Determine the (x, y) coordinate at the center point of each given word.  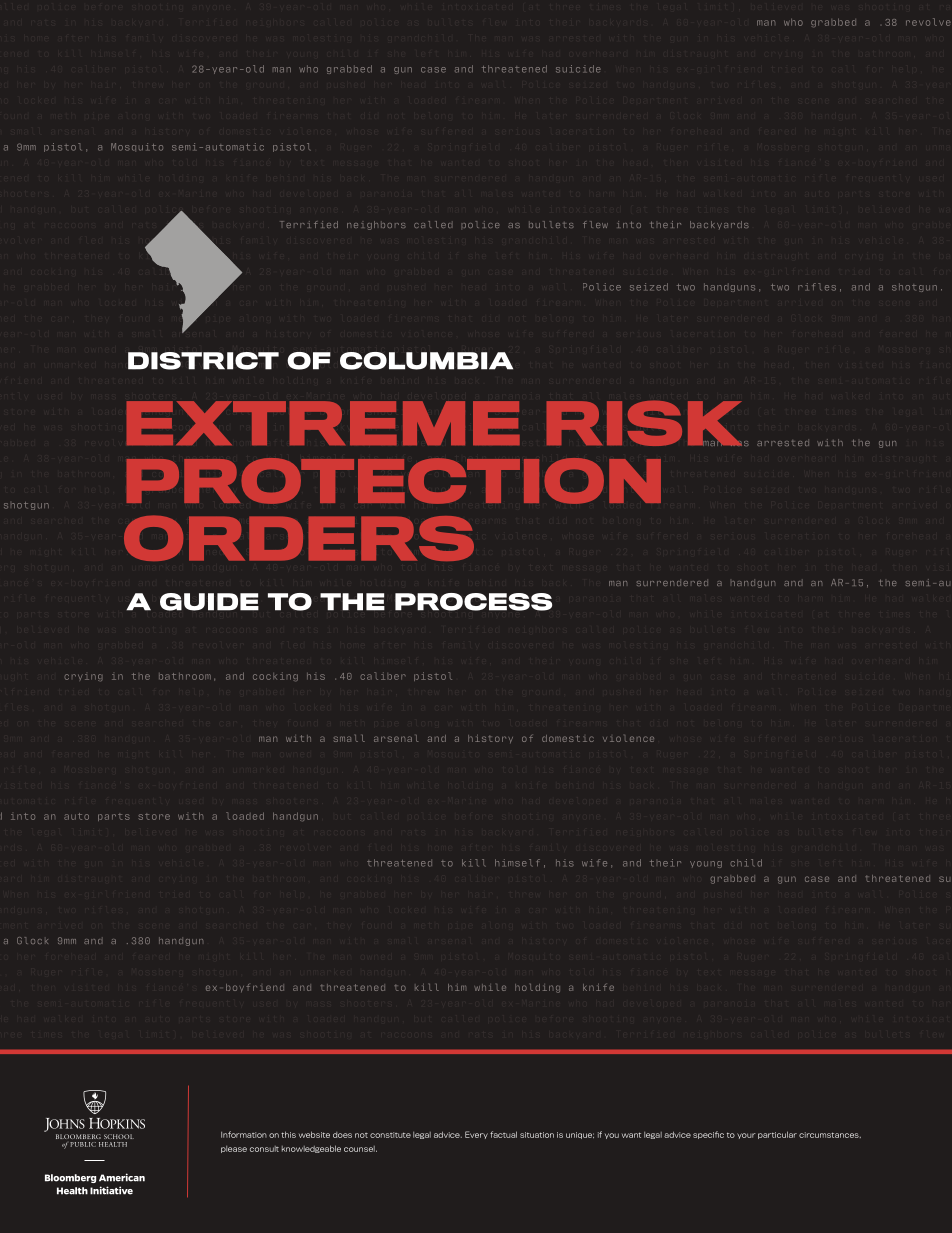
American (122, 1177)
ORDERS (299, 538)
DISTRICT (203, 361)
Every (476, 1135)
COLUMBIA (426, 361)
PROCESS (473, 602)
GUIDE (209, 602)
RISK (646, 423)
